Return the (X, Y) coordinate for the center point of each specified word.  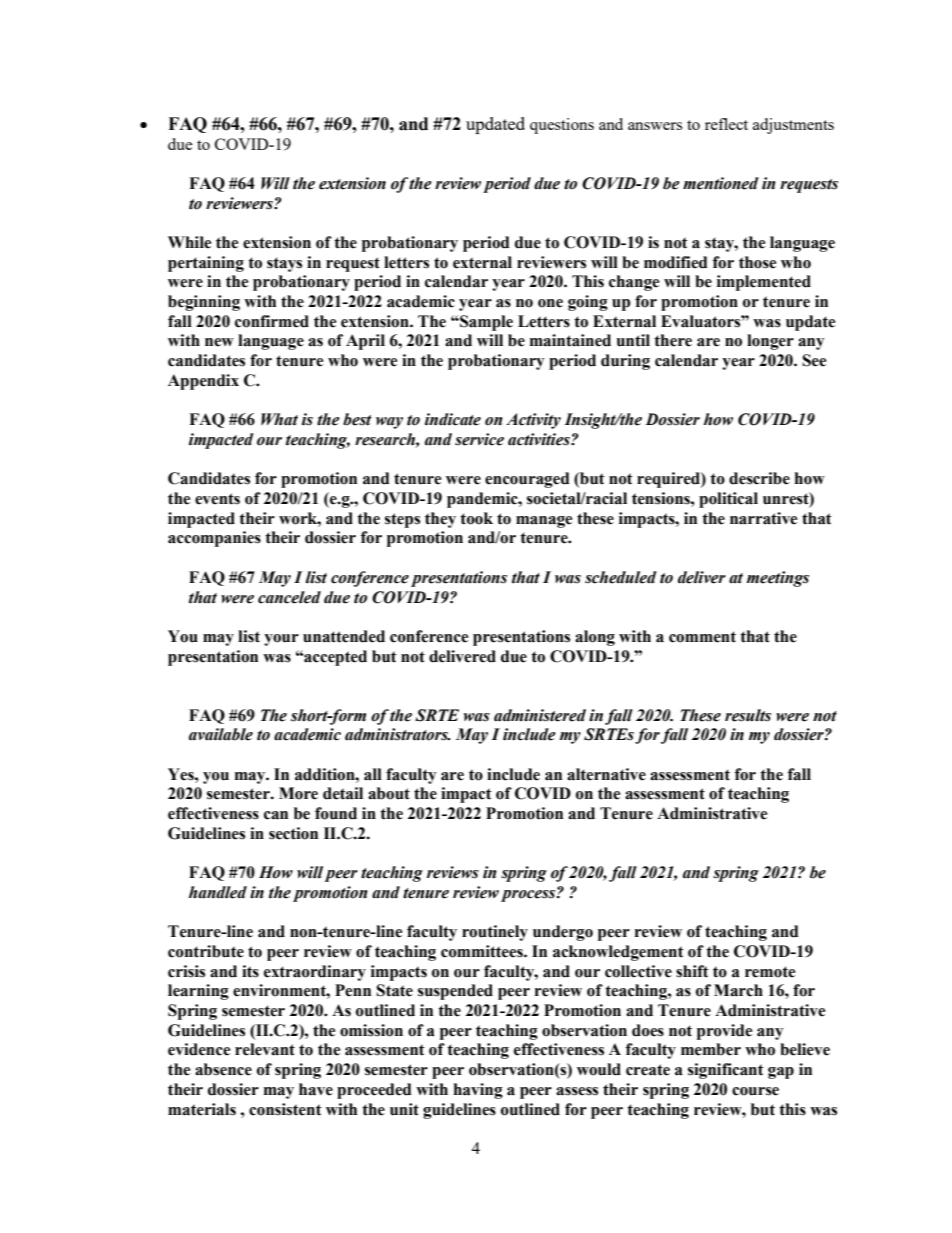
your (281, 640)
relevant (265, 1049)
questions (562, 126)
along (595, 638)
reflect (726, 124)
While (189, 242)
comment (702, 637)
